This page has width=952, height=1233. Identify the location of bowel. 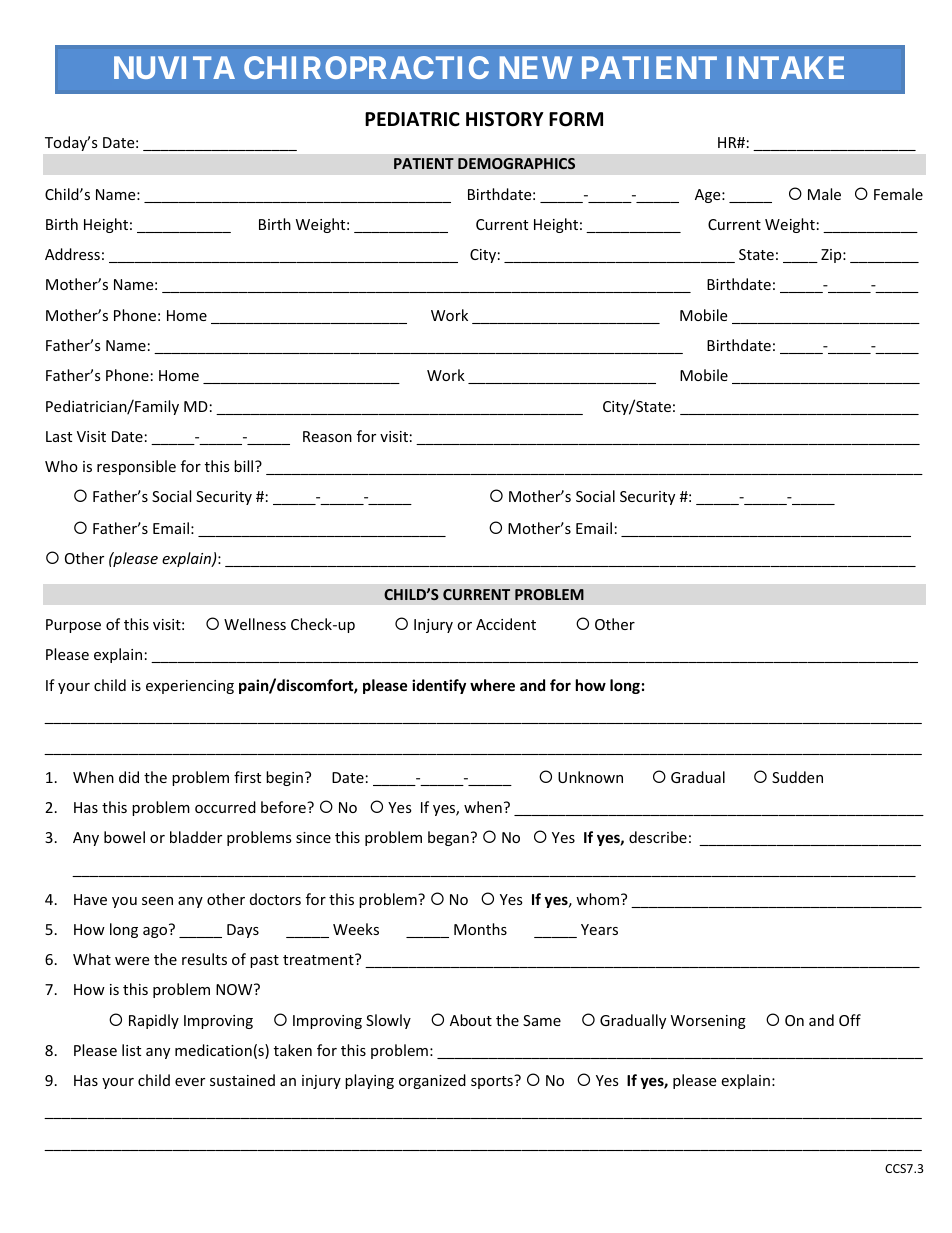
(124, 837).
